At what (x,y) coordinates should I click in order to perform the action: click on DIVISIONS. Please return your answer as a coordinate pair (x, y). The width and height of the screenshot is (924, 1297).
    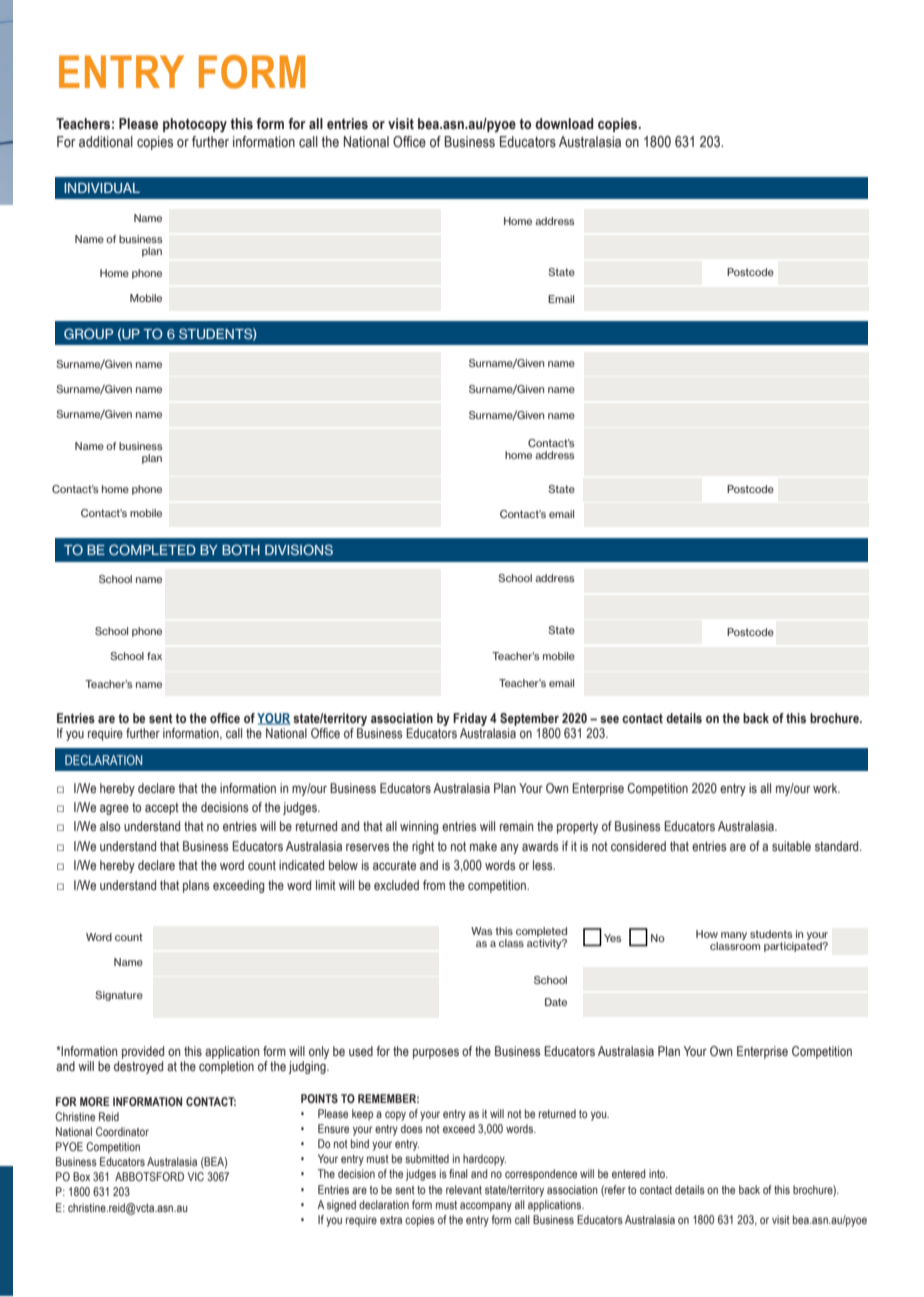
    Looking at the image, I should click on (299, 549).
